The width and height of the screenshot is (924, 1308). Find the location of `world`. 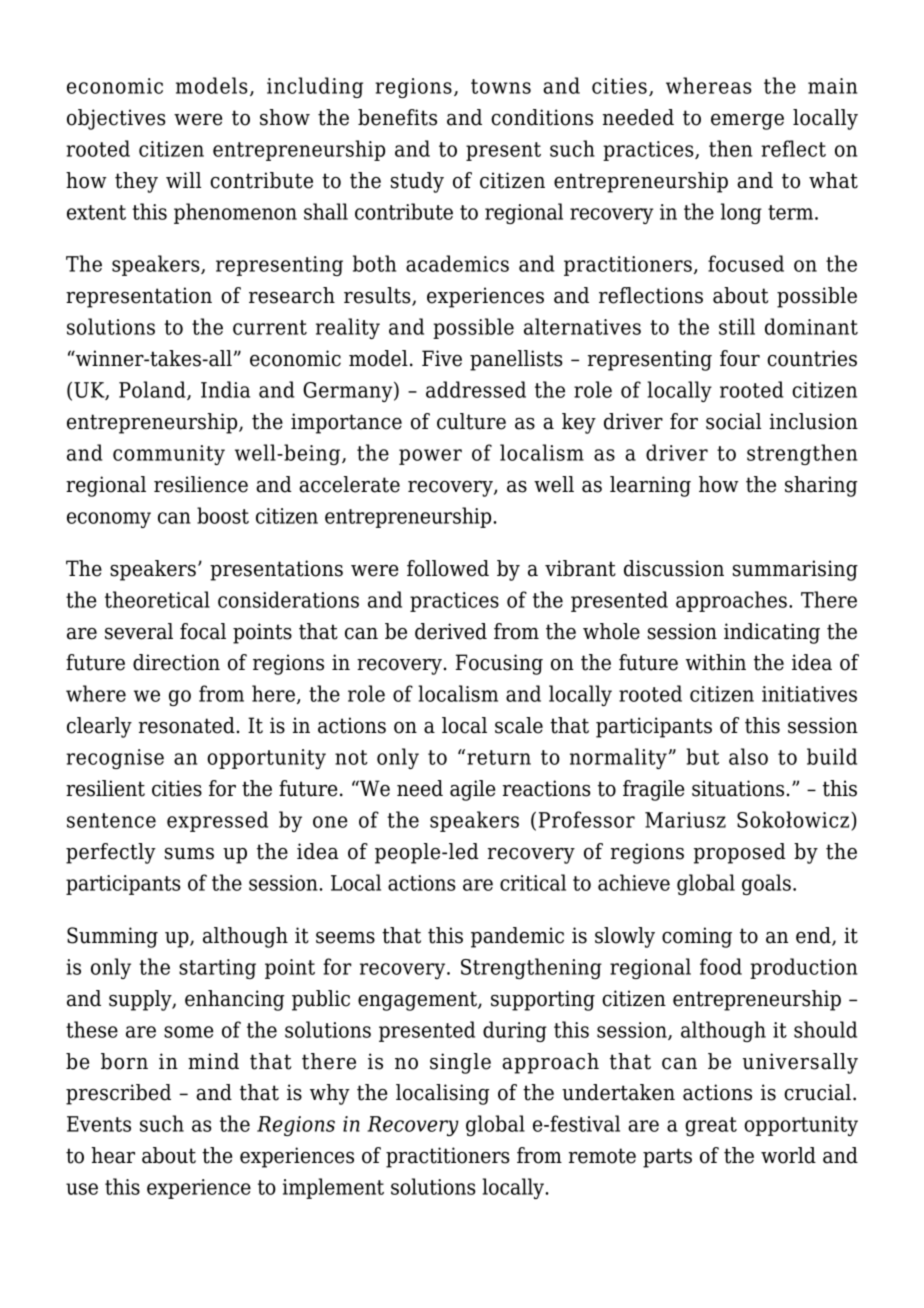

world is located at coordinates (788, 1155).
